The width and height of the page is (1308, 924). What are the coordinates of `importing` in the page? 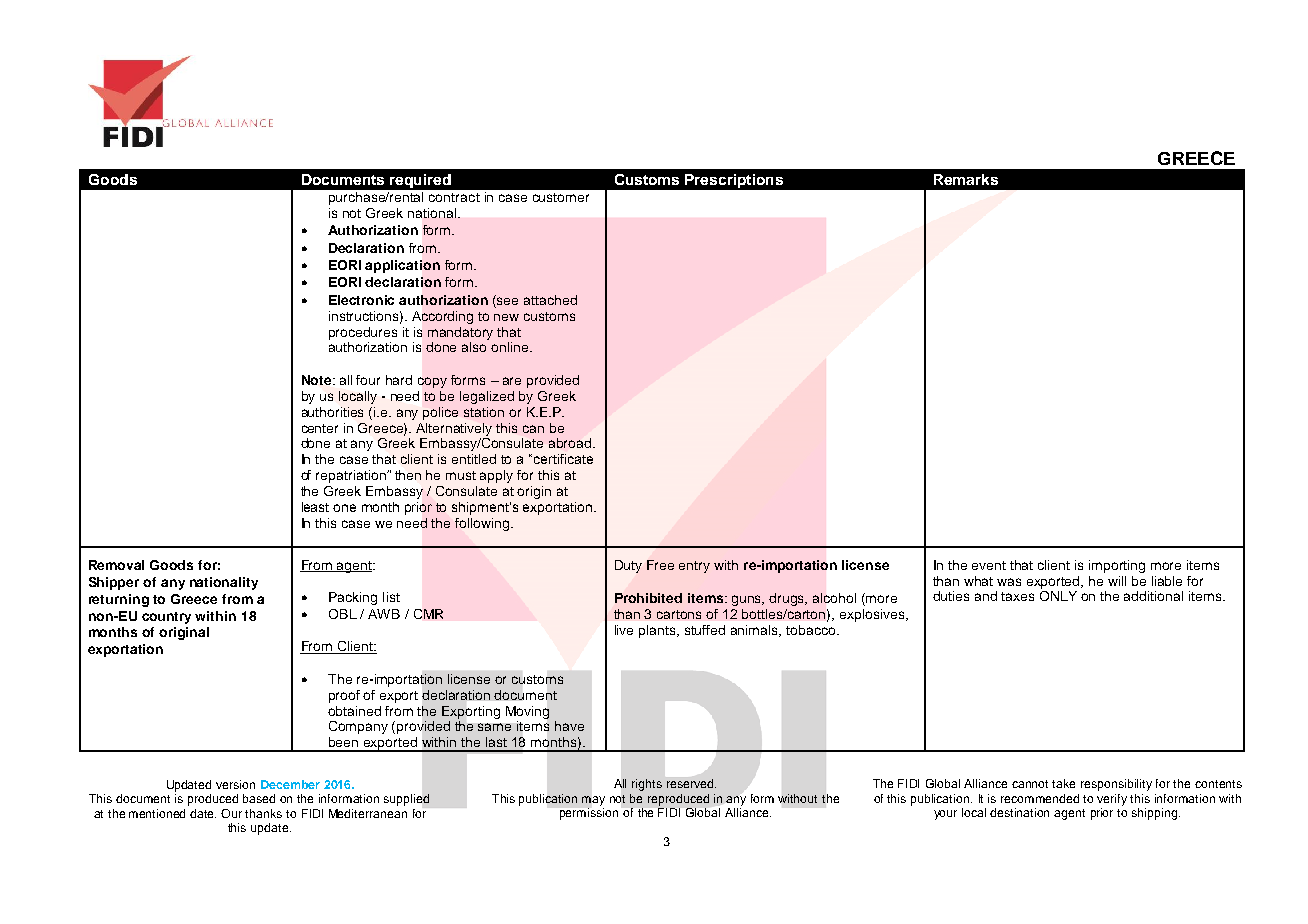 It's located at (1117, 566).
